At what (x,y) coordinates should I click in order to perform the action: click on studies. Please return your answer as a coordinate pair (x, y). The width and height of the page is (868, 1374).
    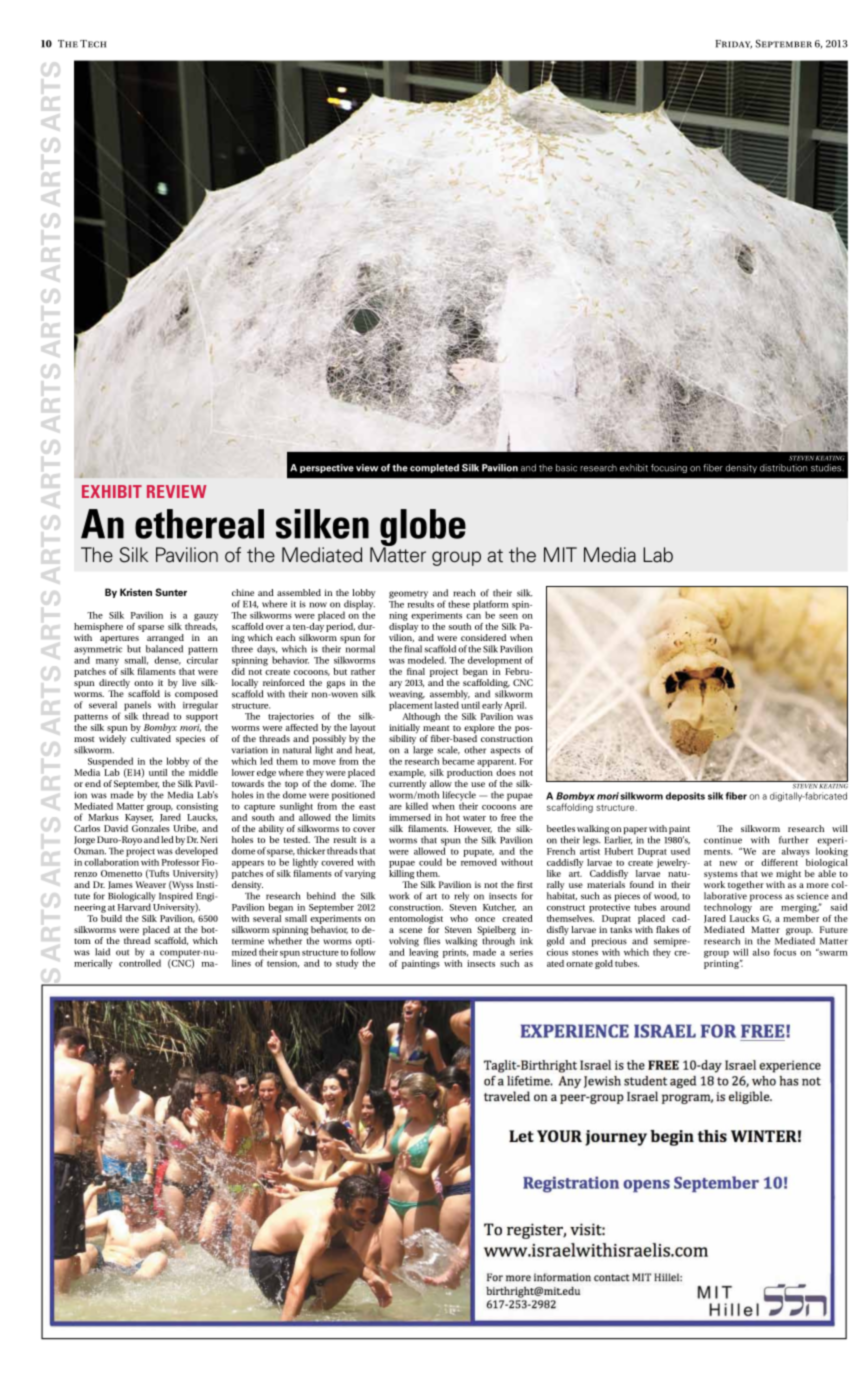
    Looking at the image, I should click on (827, 468).
